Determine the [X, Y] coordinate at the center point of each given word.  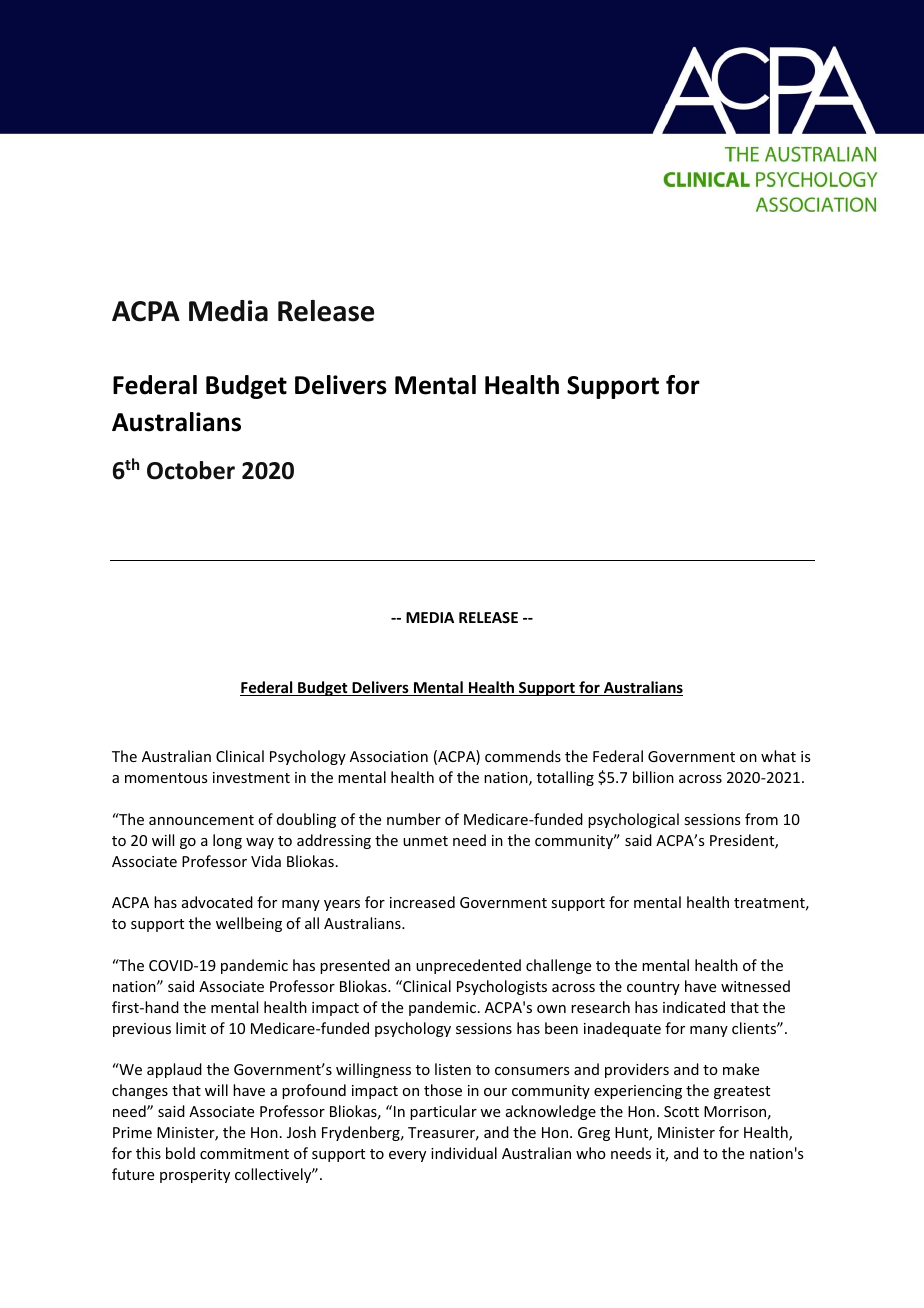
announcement [201, 820]
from [761, 819]
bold [180, 1153]
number [414, 819]
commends [523, 756]
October [191, 470]
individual [464, 1153]
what [778, 756]
